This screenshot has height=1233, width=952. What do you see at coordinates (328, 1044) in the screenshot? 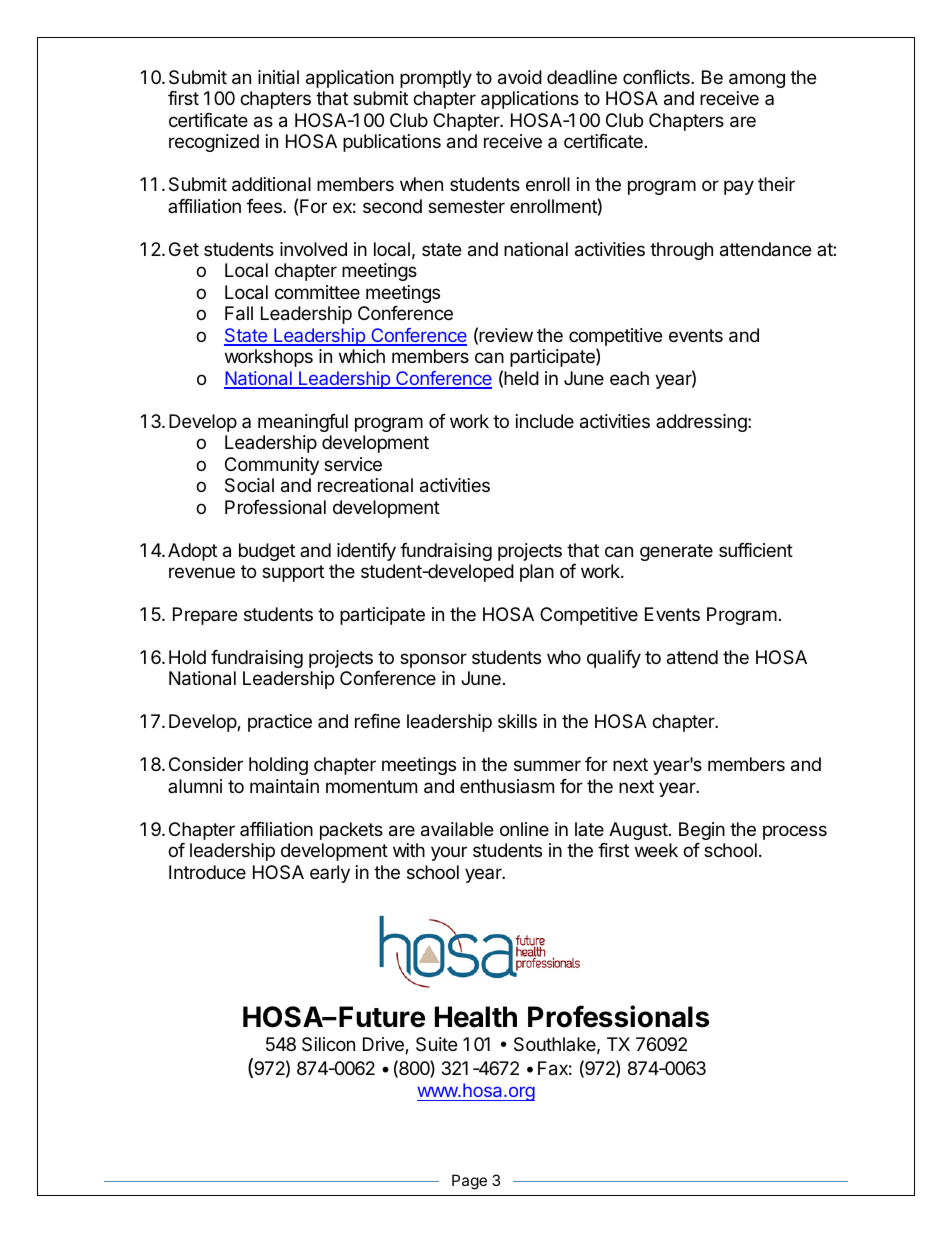
I see `Silicon` at bounding box center [328, 1044].
